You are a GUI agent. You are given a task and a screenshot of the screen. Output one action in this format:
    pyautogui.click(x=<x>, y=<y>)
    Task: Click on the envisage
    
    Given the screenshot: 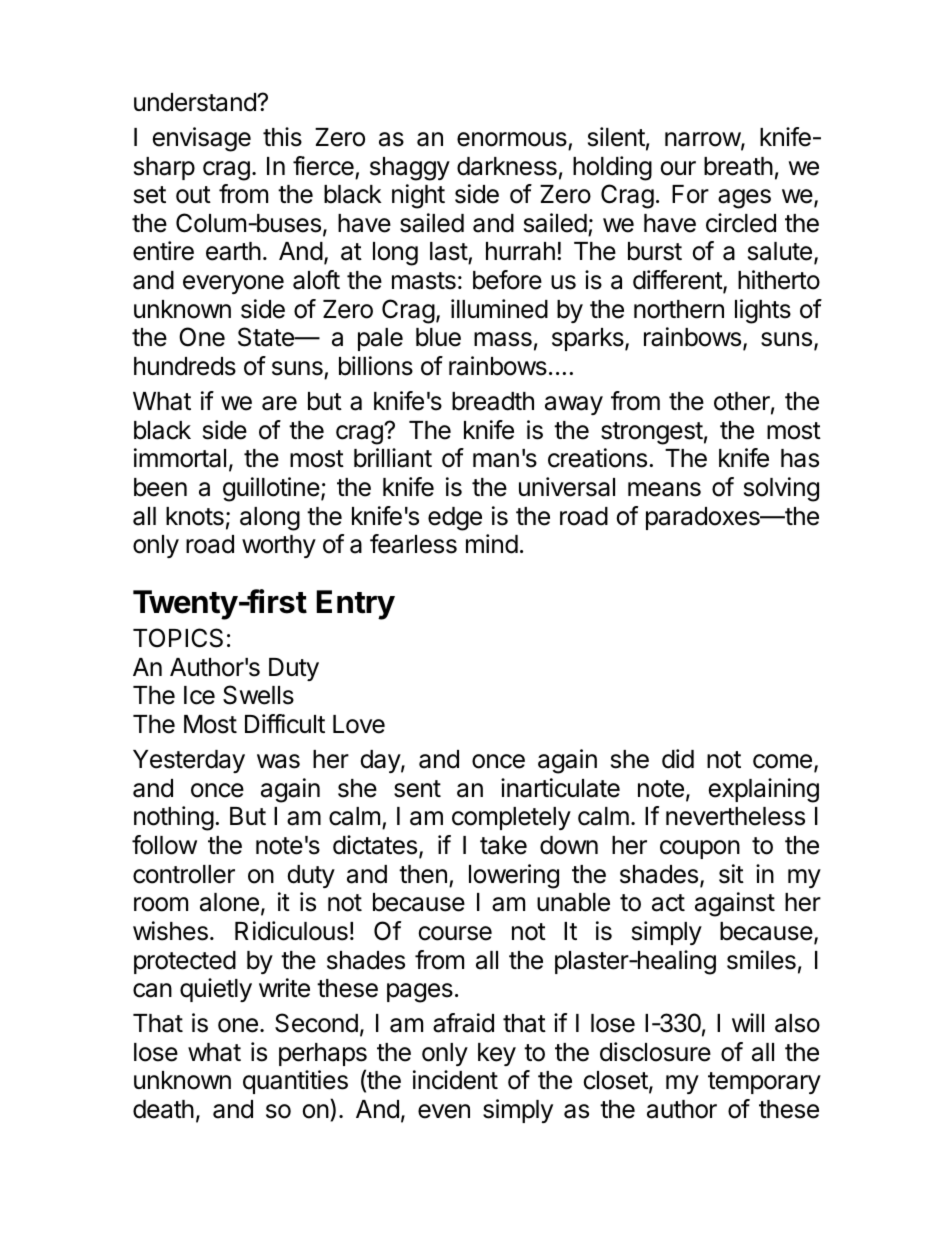 What is the action you would take?
    pyautogui.click(x=202, y=139)
